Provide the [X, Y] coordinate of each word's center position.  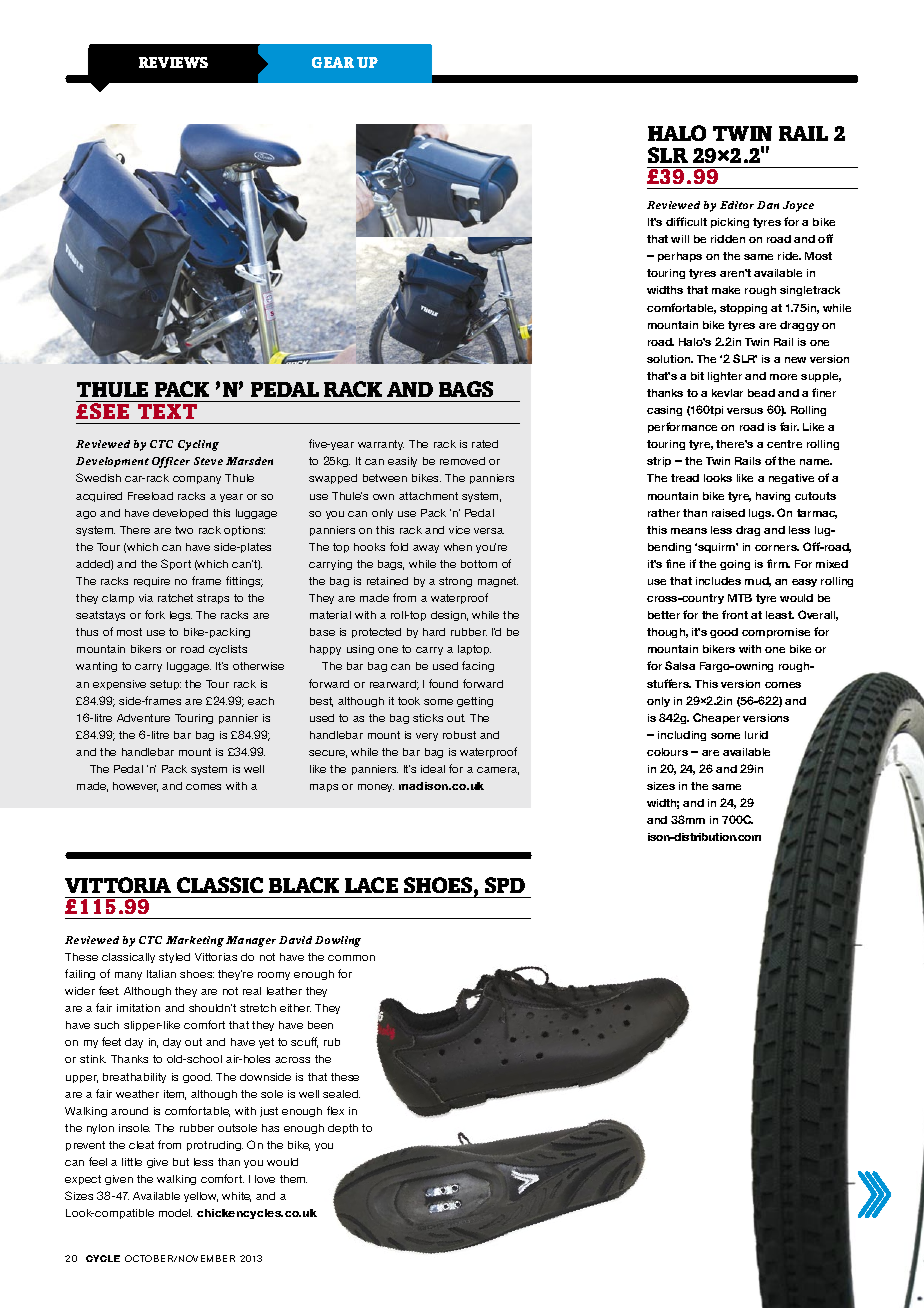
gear [333, 62]
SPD [505, 885]
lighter [725, 377]
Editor [737, 205]
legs [181, 616]
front [735, 614]
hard [434, 632]
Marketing [195, 941]
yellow [201, 1197]
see [110, 410]
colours [667, 752]
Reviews [173, 62]
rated [485, 444]
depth [343, 1129]
